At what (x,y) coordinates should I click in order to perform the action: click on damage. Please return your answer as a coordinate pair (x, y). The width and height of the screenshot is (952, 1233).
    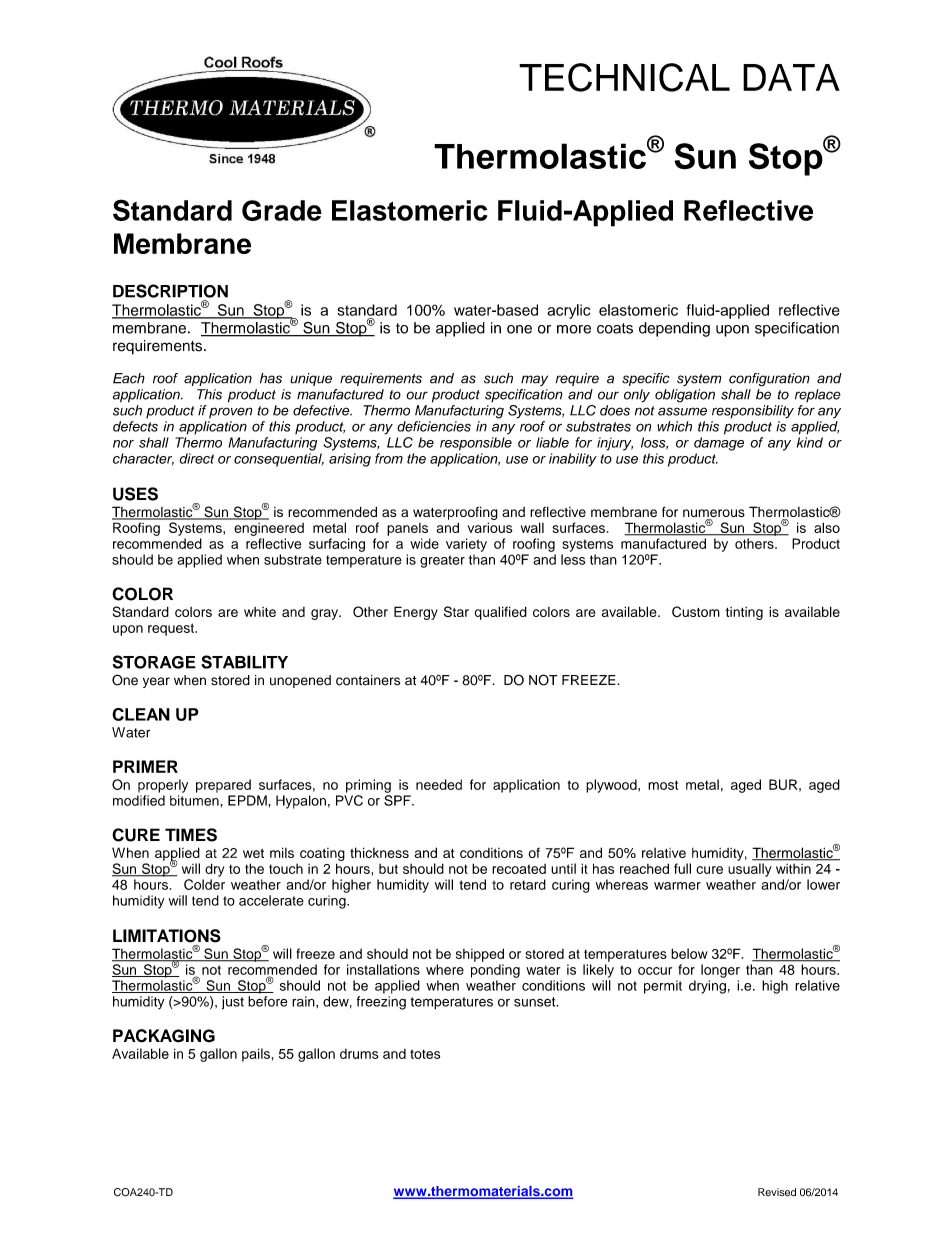
    Looking at the image, I should click on (719, 444).
